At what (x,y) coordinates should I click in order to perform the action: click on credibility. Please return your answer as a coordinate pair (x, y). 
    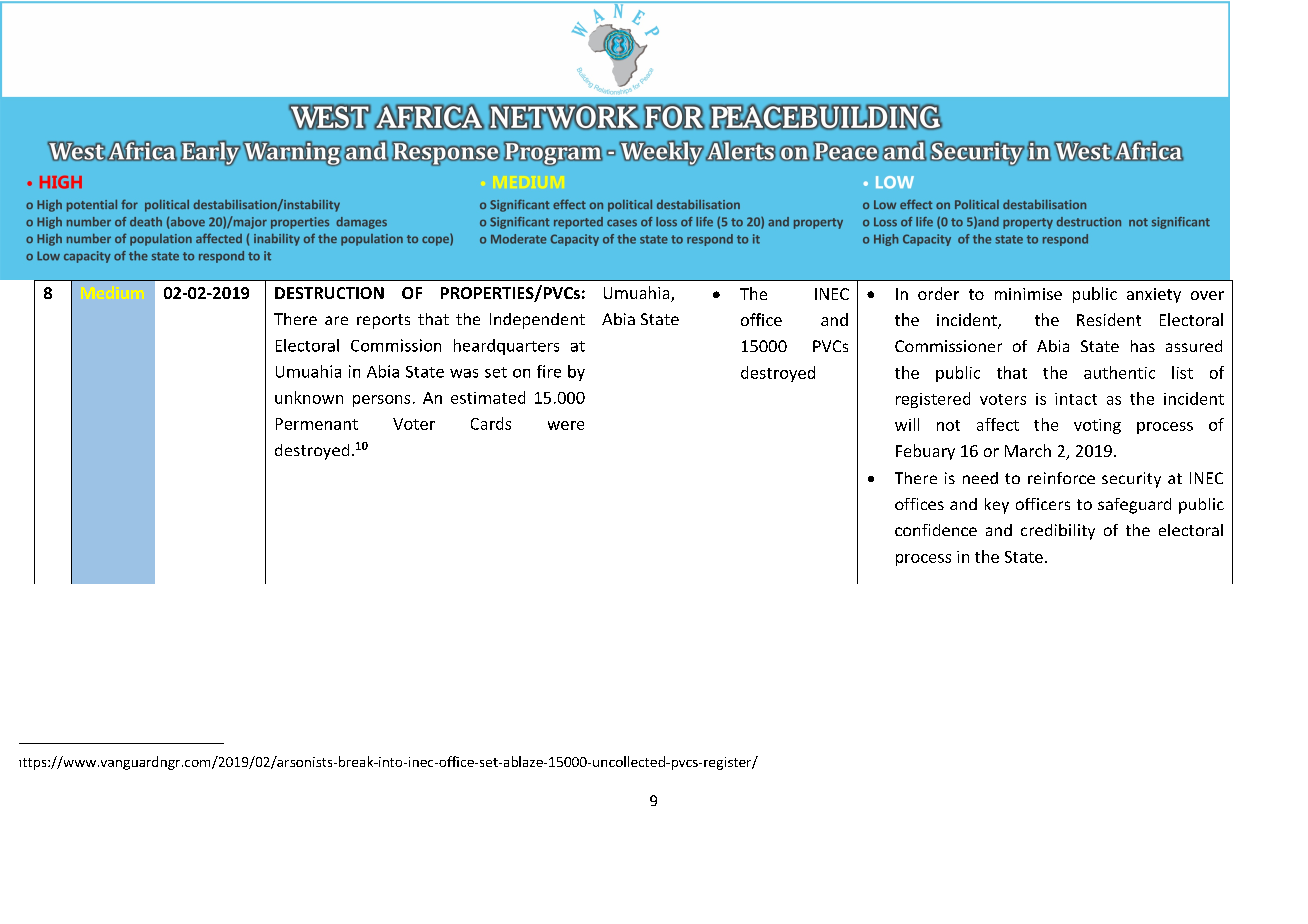
    Looking at the image, I should click on (1058, 532).
